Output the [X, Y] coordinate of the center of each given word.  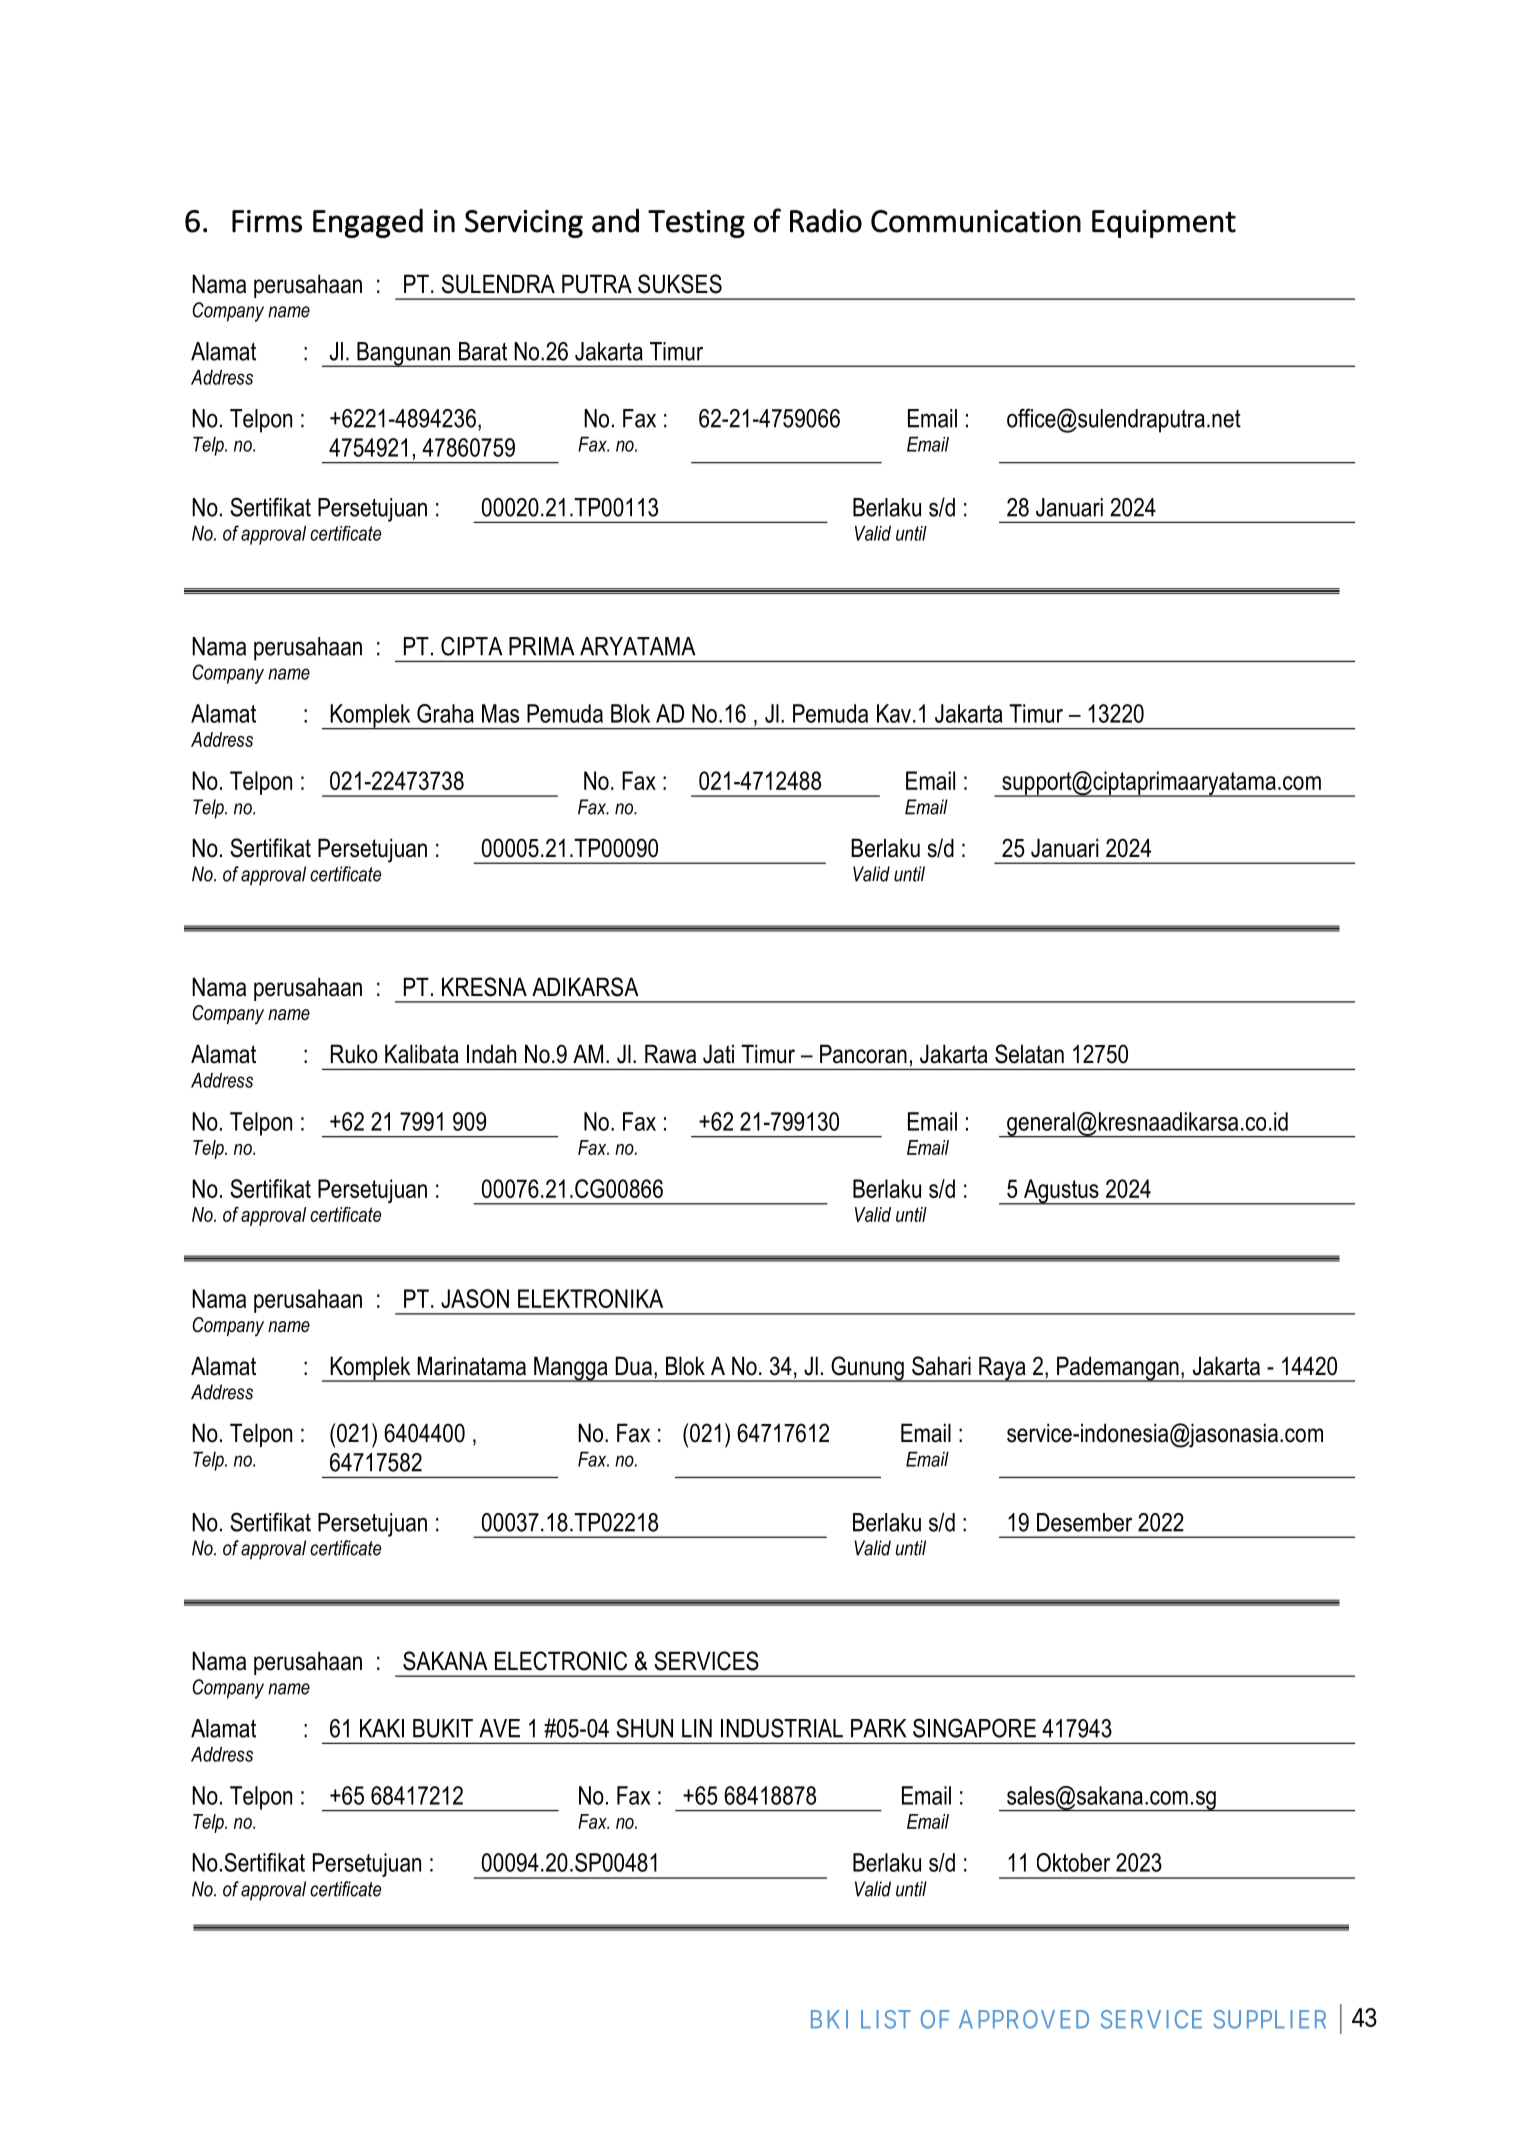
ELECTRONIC [561, 1661]
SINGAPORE [974, 1728]
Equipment [1164, 224]
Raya [1002, 1369]
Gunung [867, 1369]
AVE [499, 1728]
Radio [826, 220]
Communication [976, 221]
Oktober [1073, 1862]
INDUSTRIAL [782, 1728]
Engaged [368, 223]
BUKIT [443, 1728]
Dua [634, 1366]
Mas [500, 713]
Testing [696, 224]
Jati [718, 1054]
